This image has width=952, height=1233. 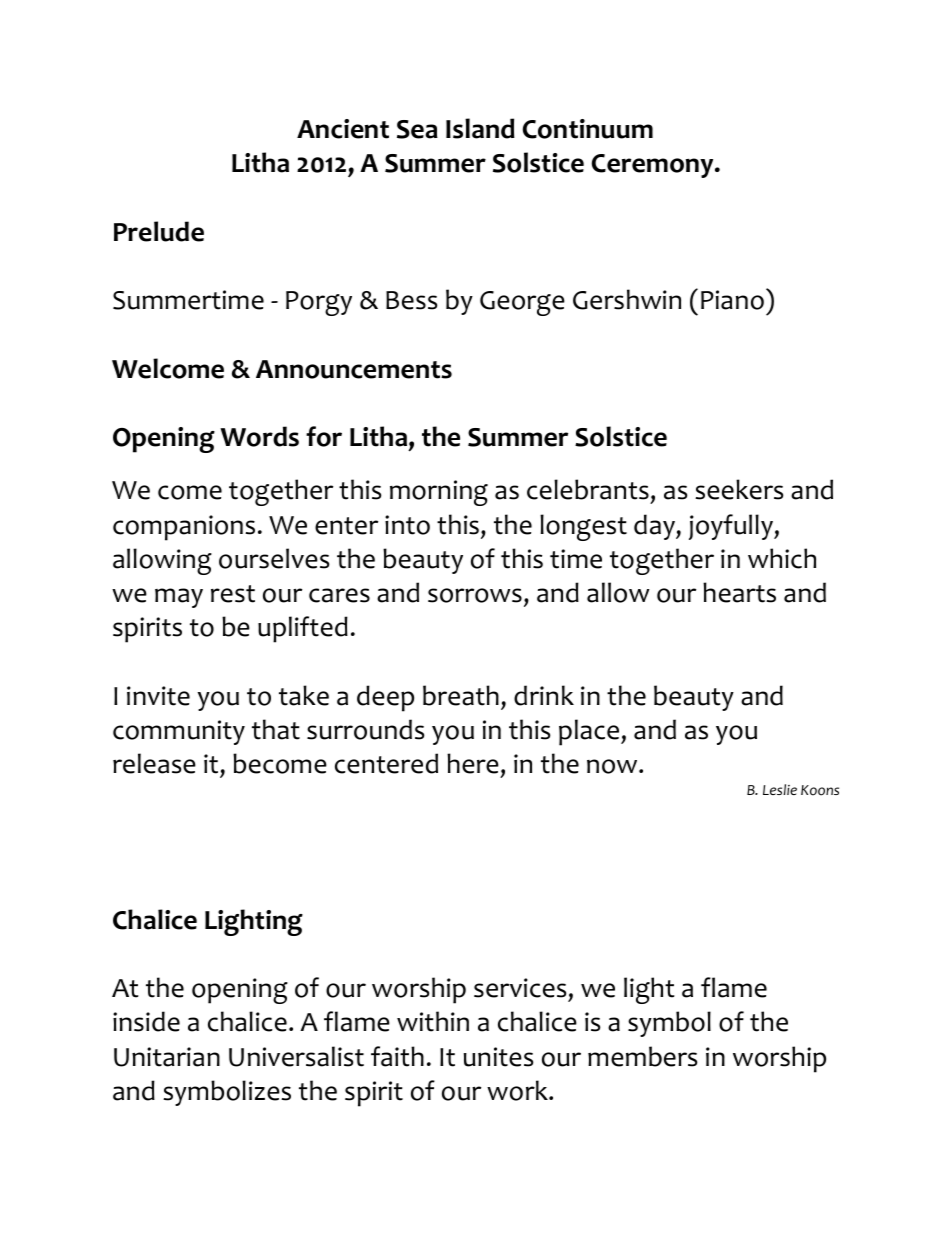 What do you see at coordinates (233, 594) in the image?
I see `rest` at bounding box center [233, 594].
